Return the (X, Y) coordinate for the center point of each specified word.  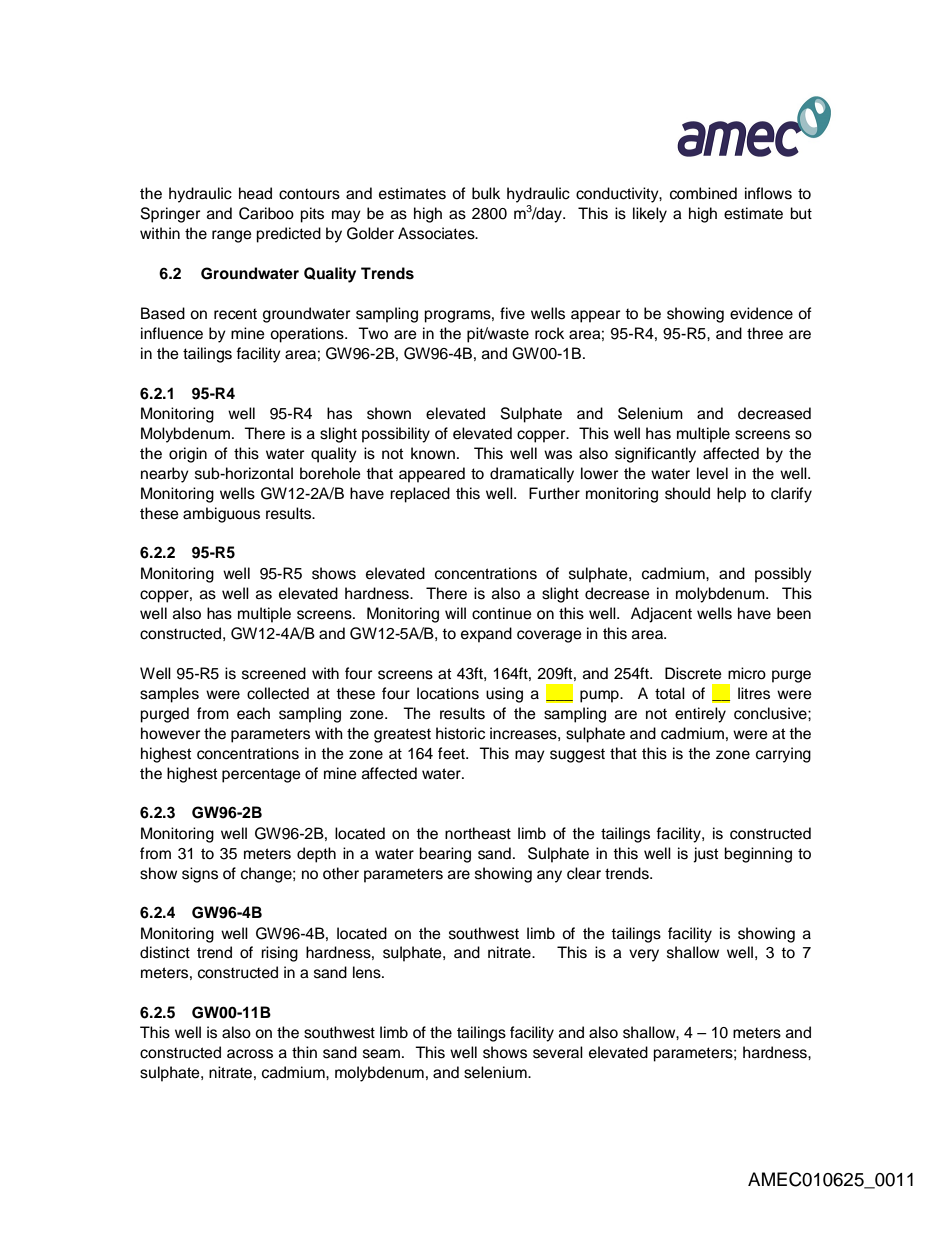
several (558, 1052)
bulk (486, 193)
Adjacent (661, 615)
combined (703, 193)
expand (486, 635)
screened (274, 673)
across (250, 1054)
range (232, 236)
